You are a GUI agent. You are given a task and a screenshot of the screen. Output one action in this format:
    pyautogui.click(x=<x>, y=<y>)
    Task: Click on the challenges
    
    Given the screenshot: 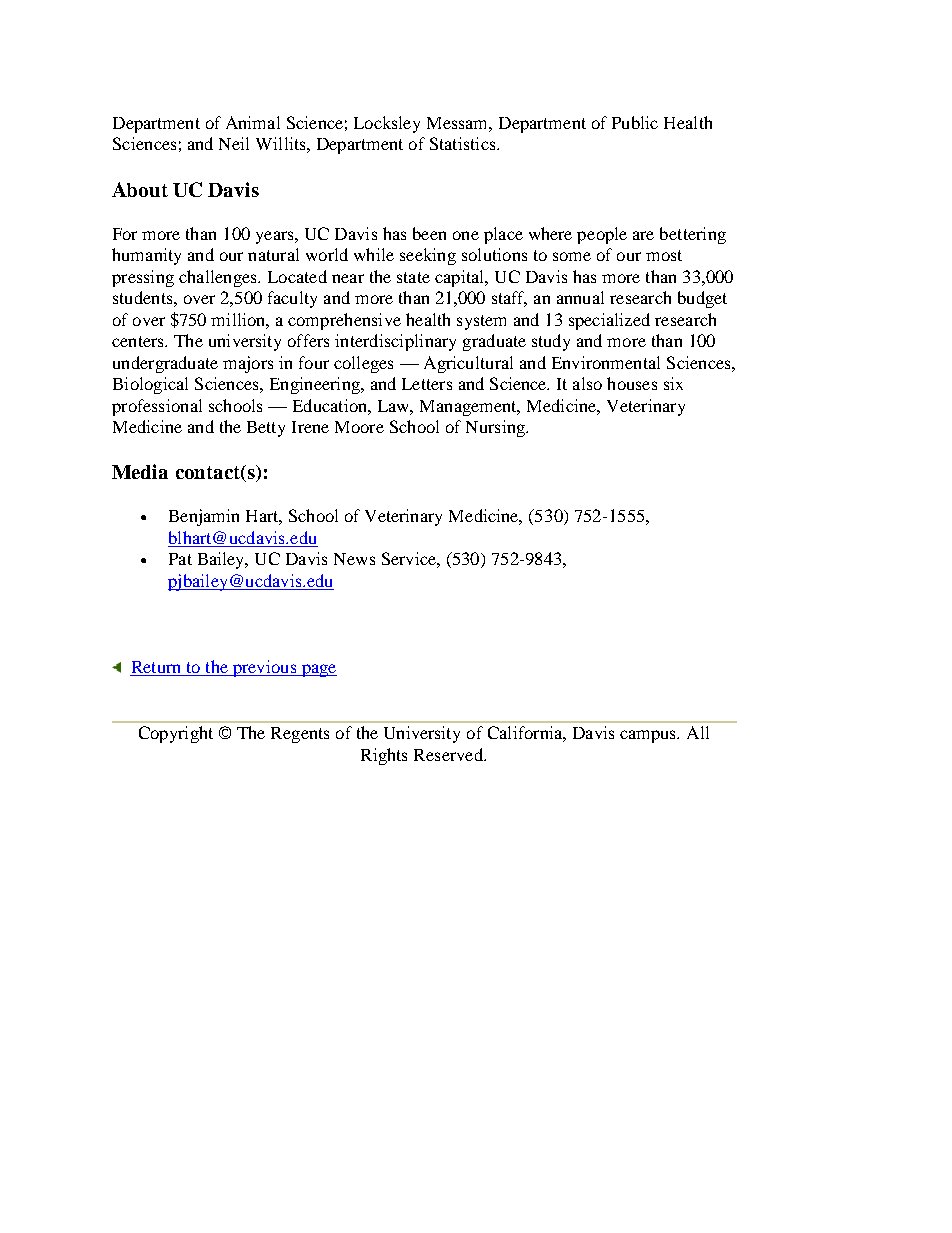 What is the action you would take?
    pyautogui.click(x=219, y=278)
